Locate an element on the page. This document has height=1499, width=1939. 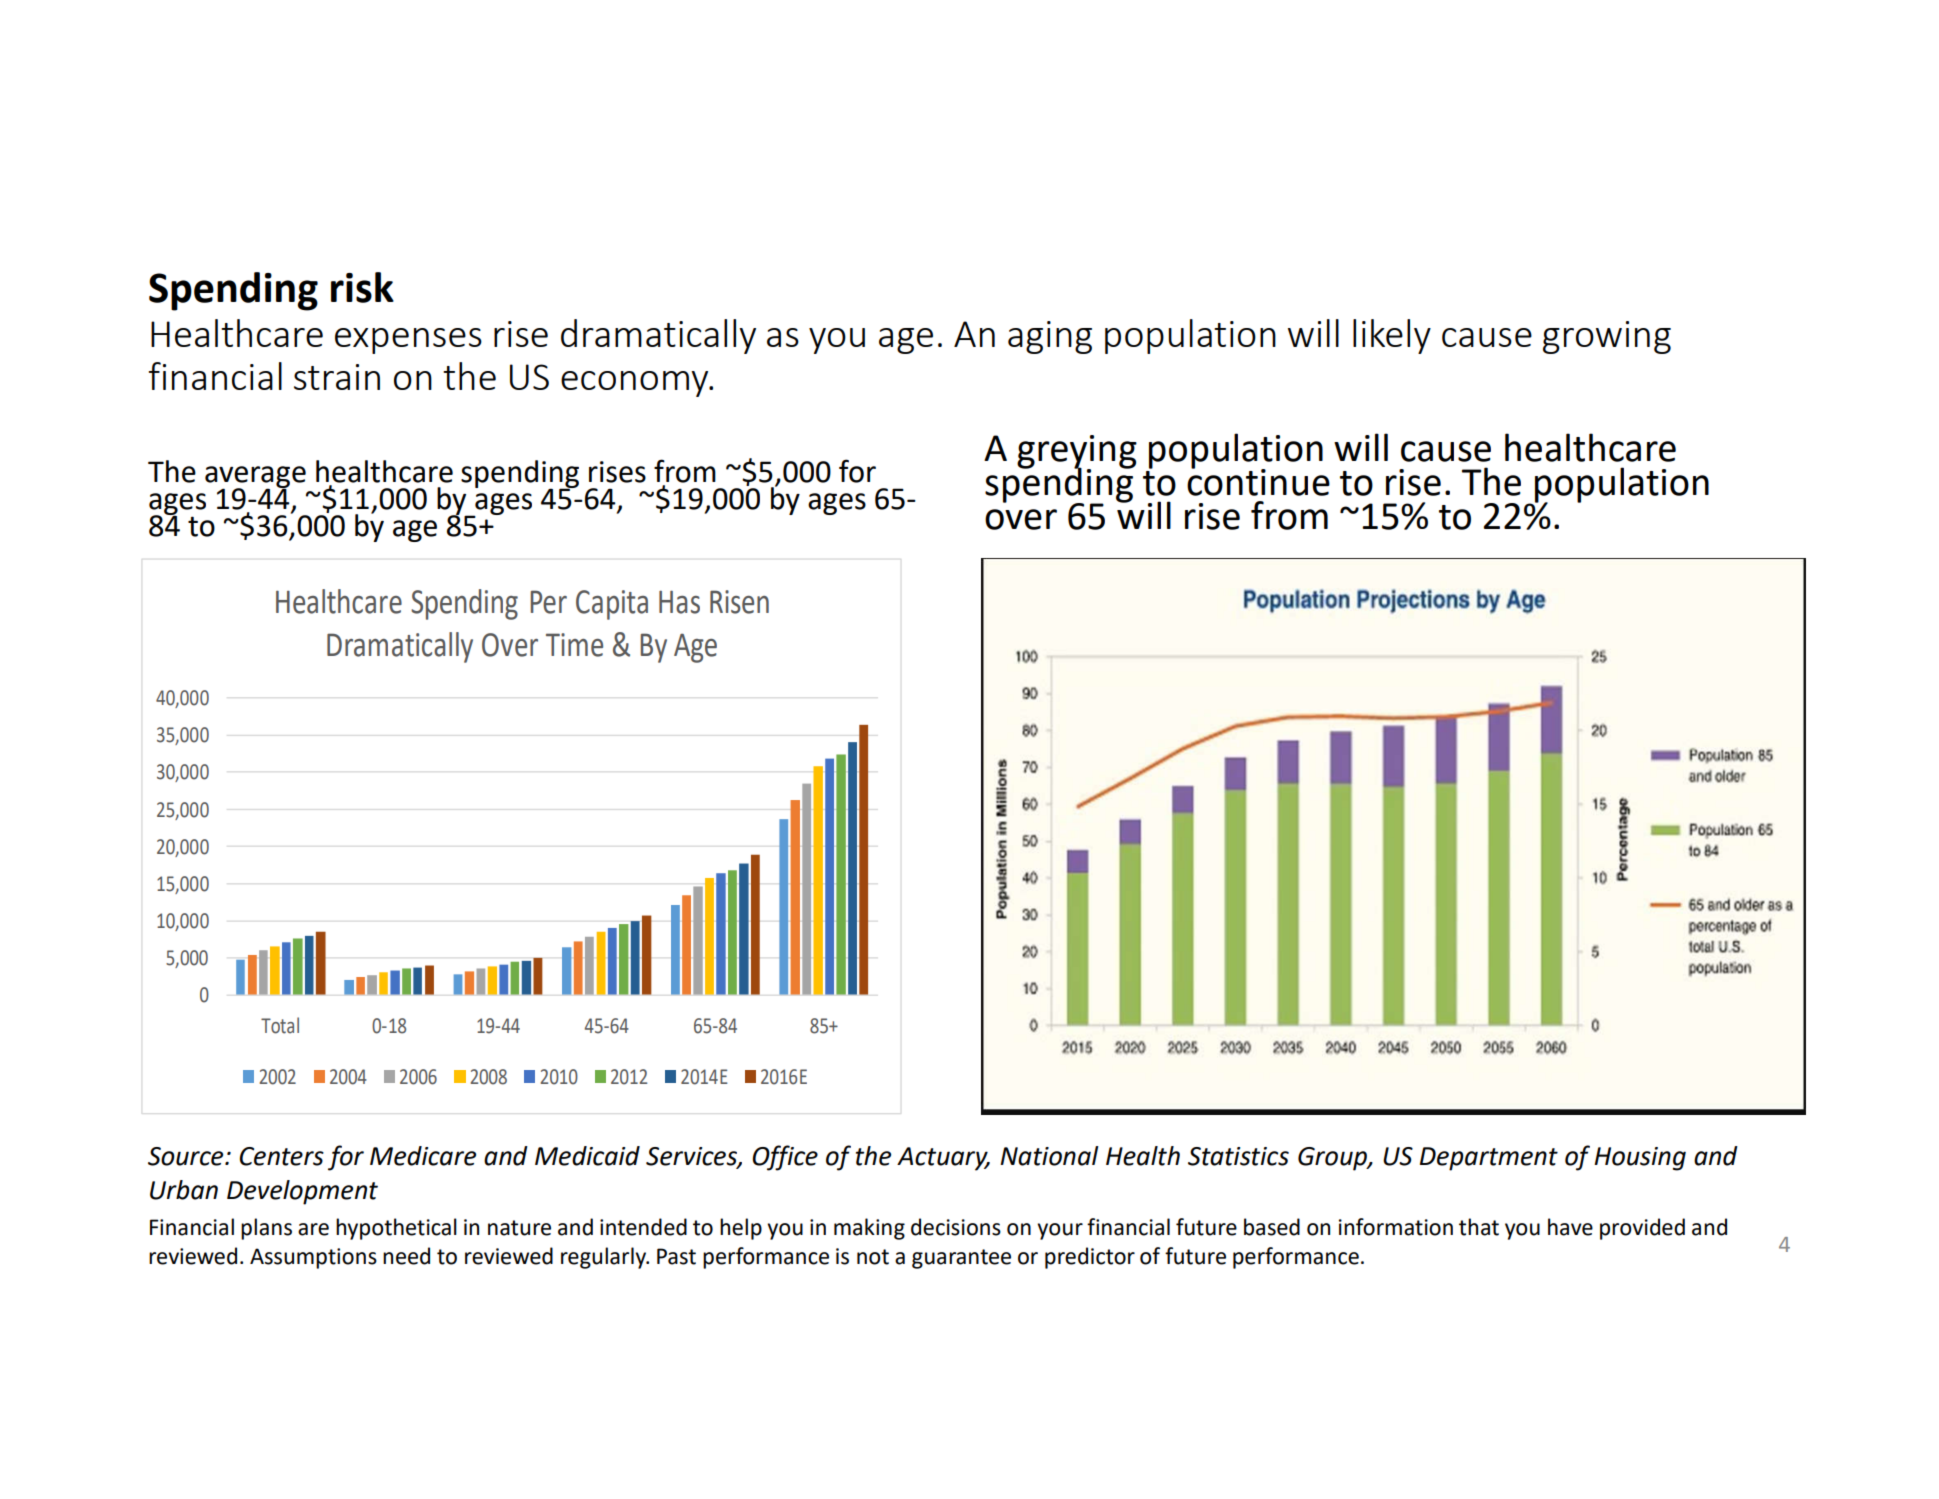
aging is located at coordinates (1050, 337).
